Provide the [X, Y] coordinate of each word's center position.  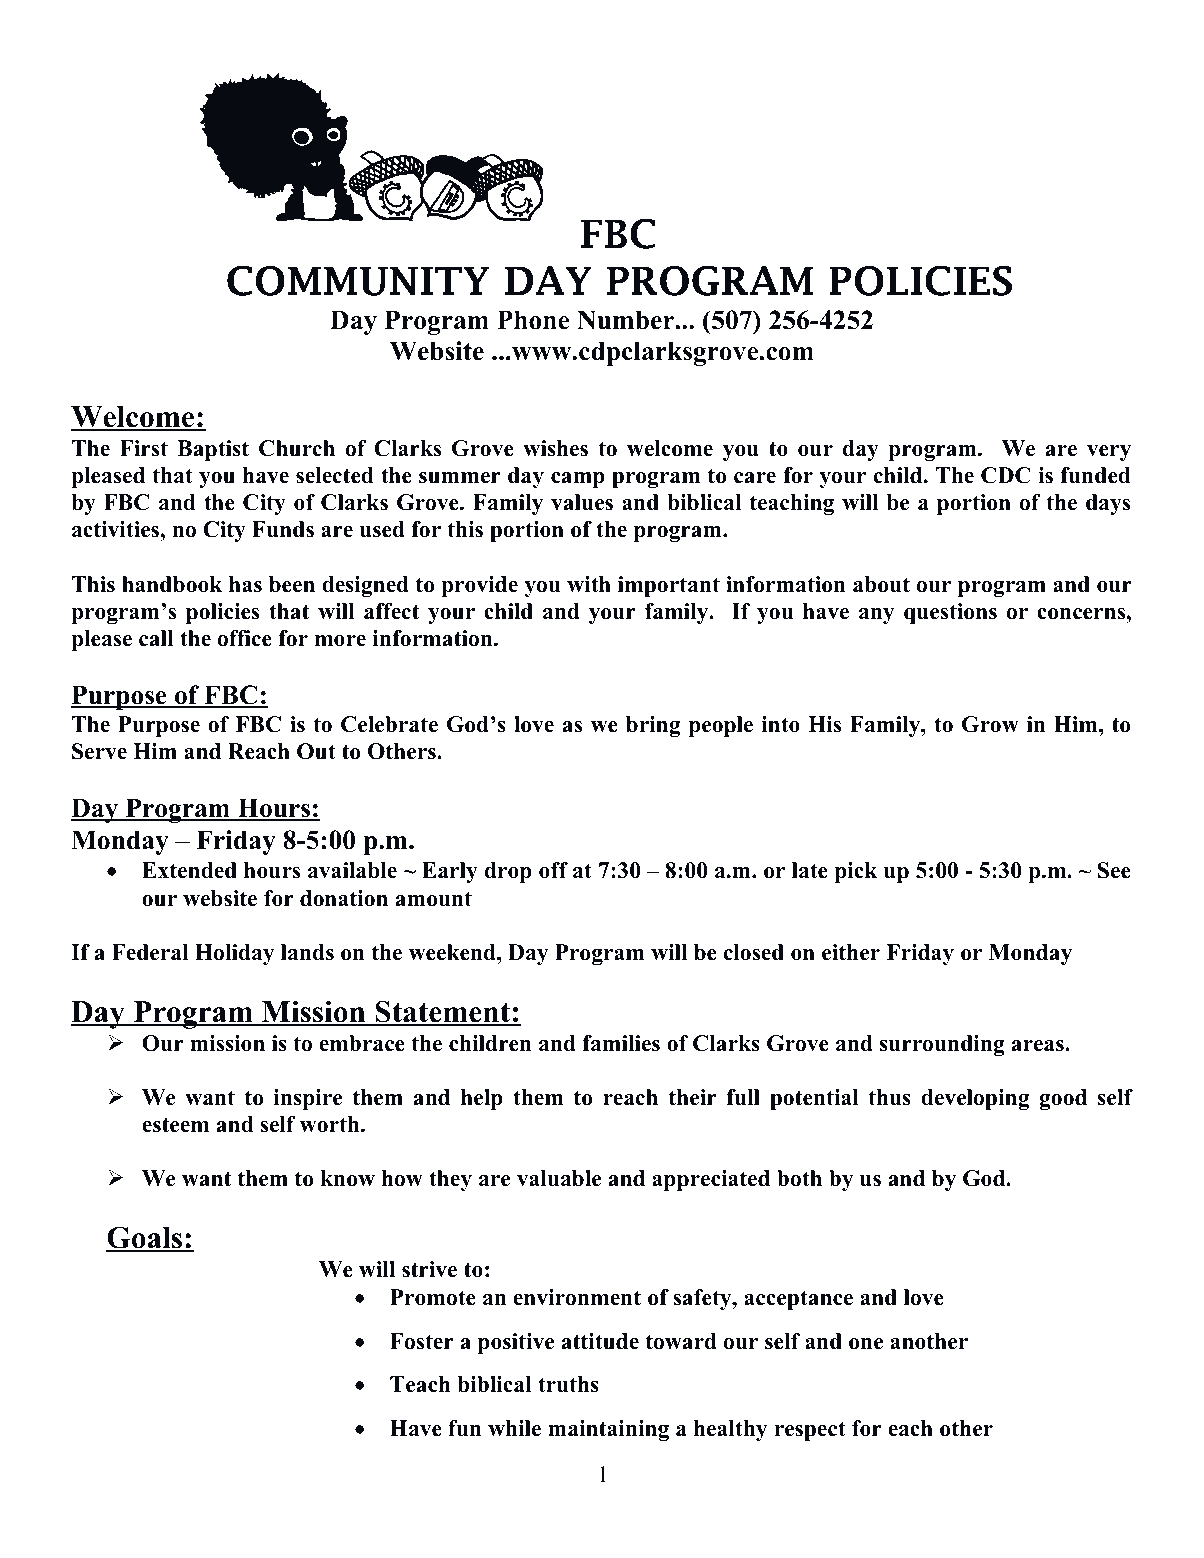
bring [653, 726]
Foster [422, 1341]
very [1109, 453]
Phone [533, 320]
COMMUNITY [358, 281]
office [245, 638]
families [621, 1043]
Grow [990, 724]
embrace [362, 1043]
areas [1039, 1046]
